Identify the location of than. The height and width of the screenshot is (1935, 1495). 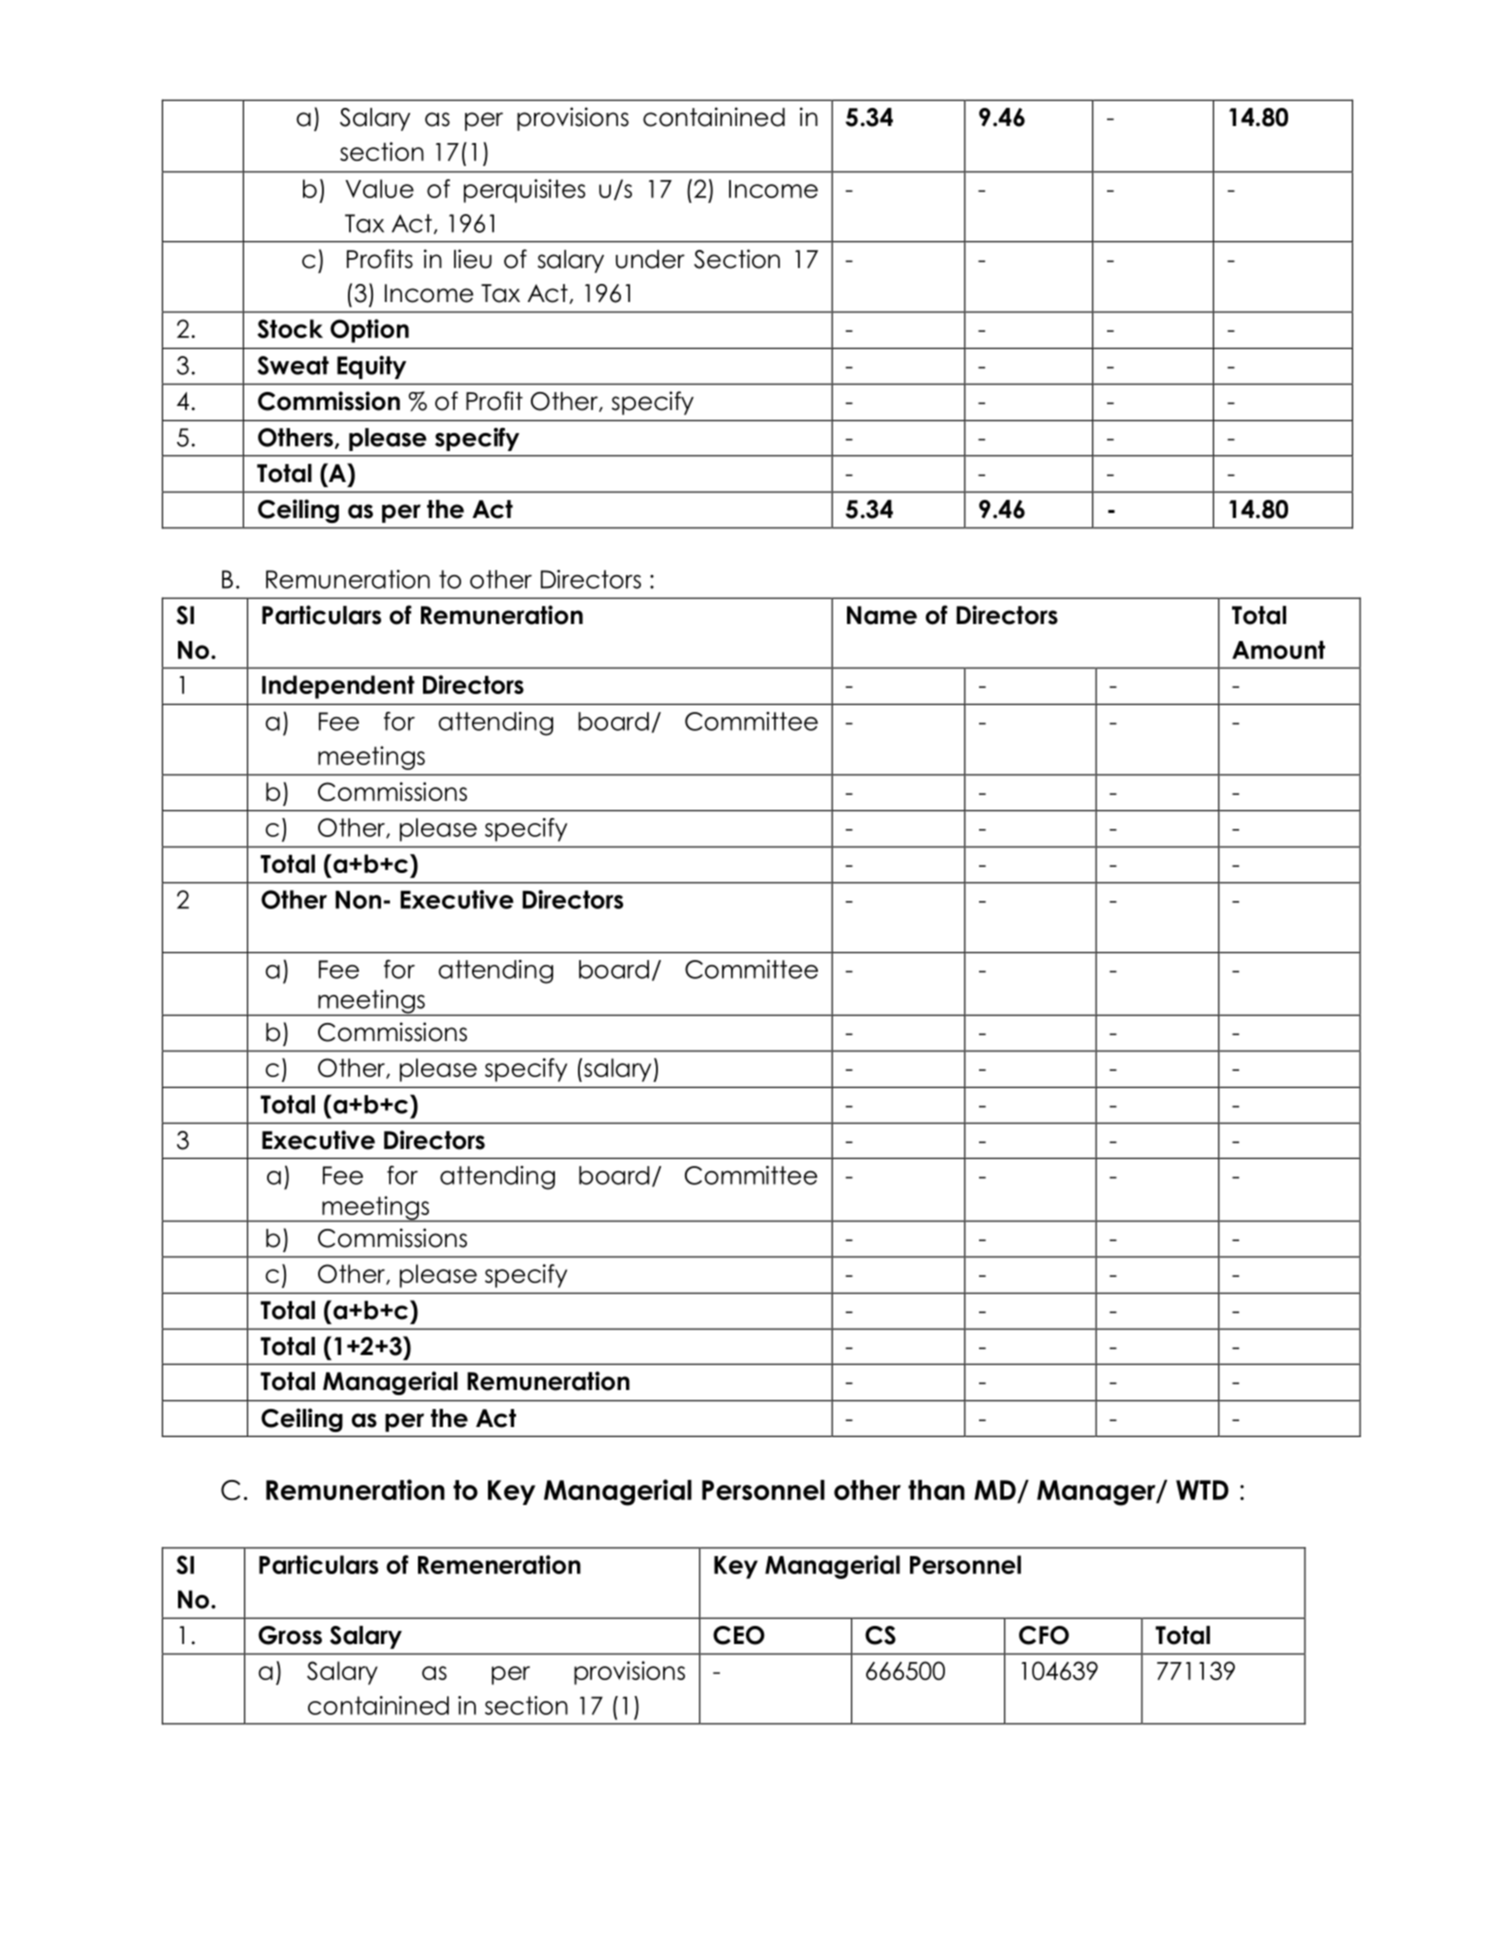
(936, 1490).
